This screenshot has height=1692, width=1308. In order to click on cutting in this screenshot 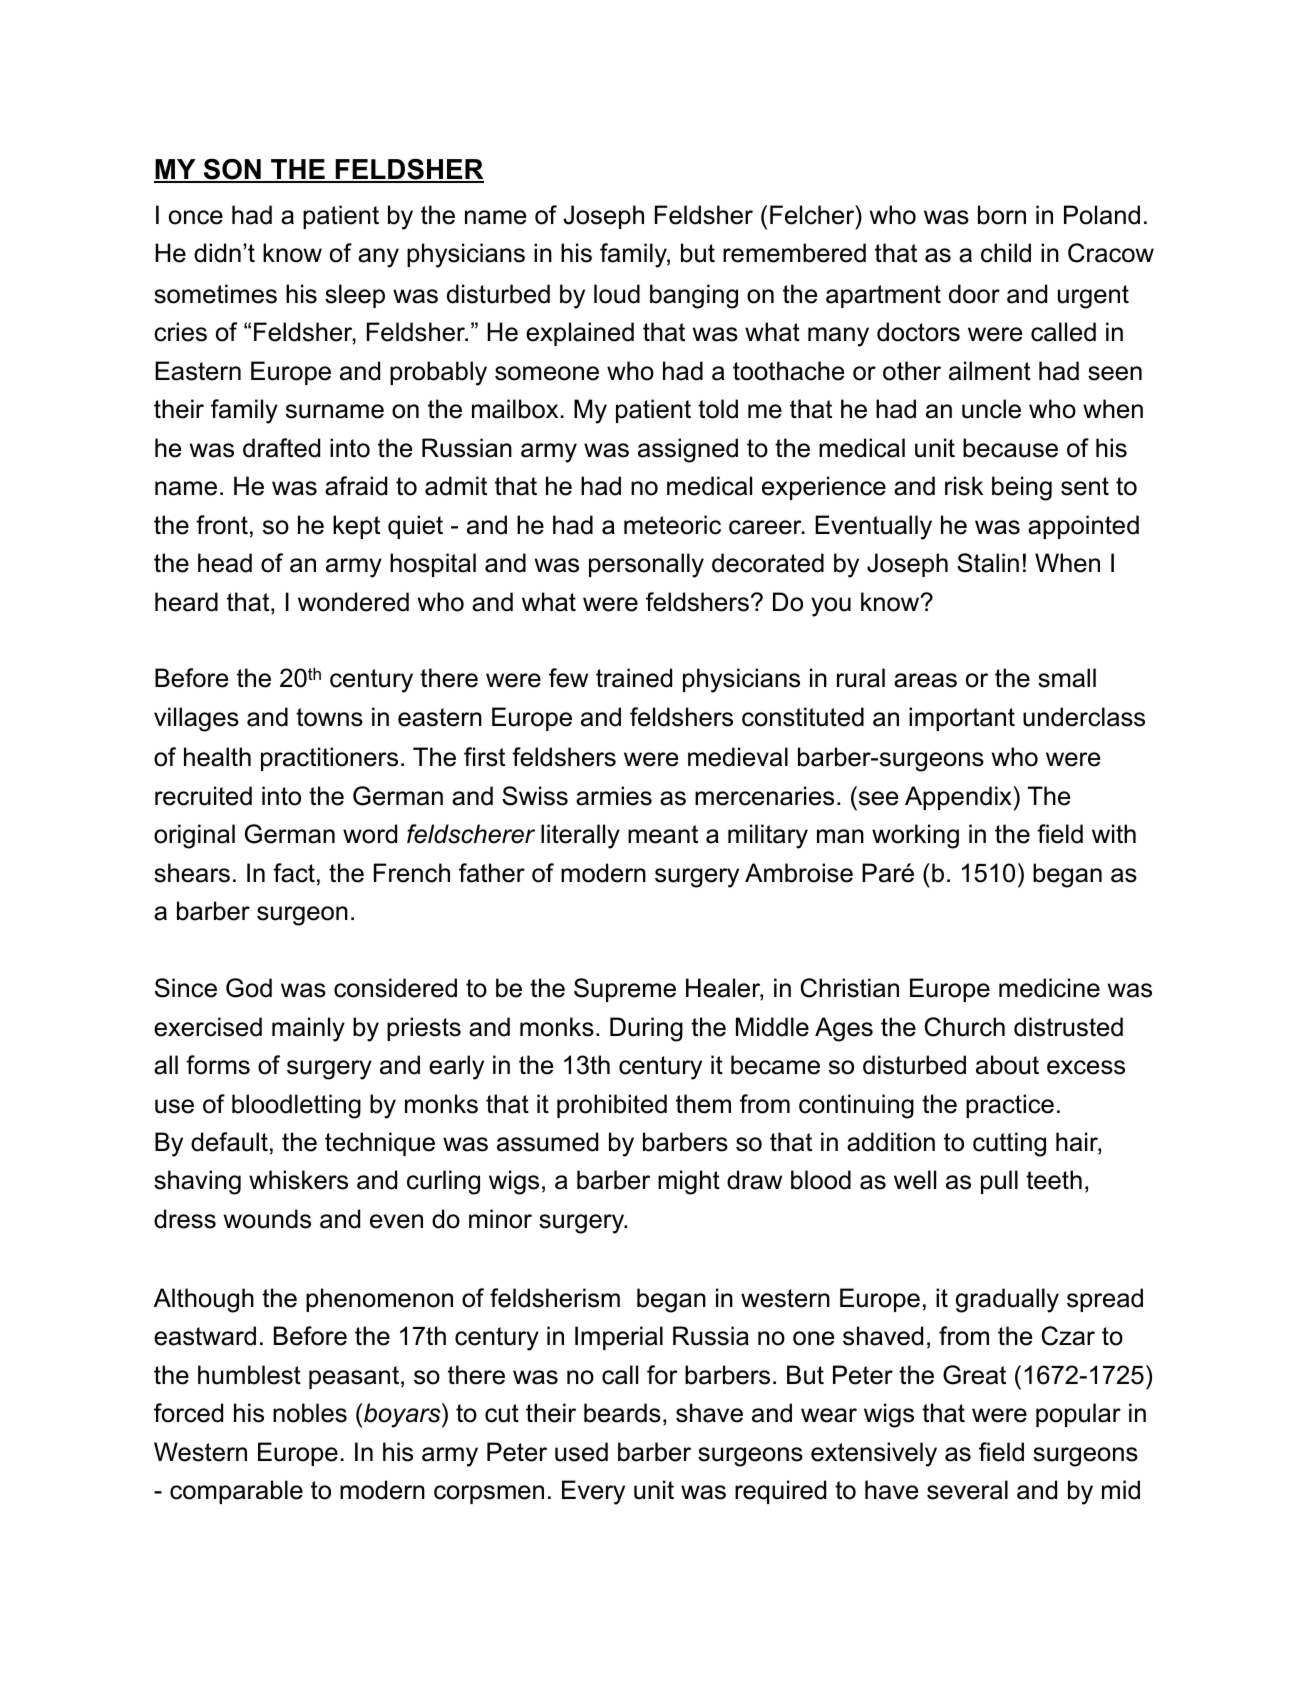, I will do `click(1009, 1144)`.
